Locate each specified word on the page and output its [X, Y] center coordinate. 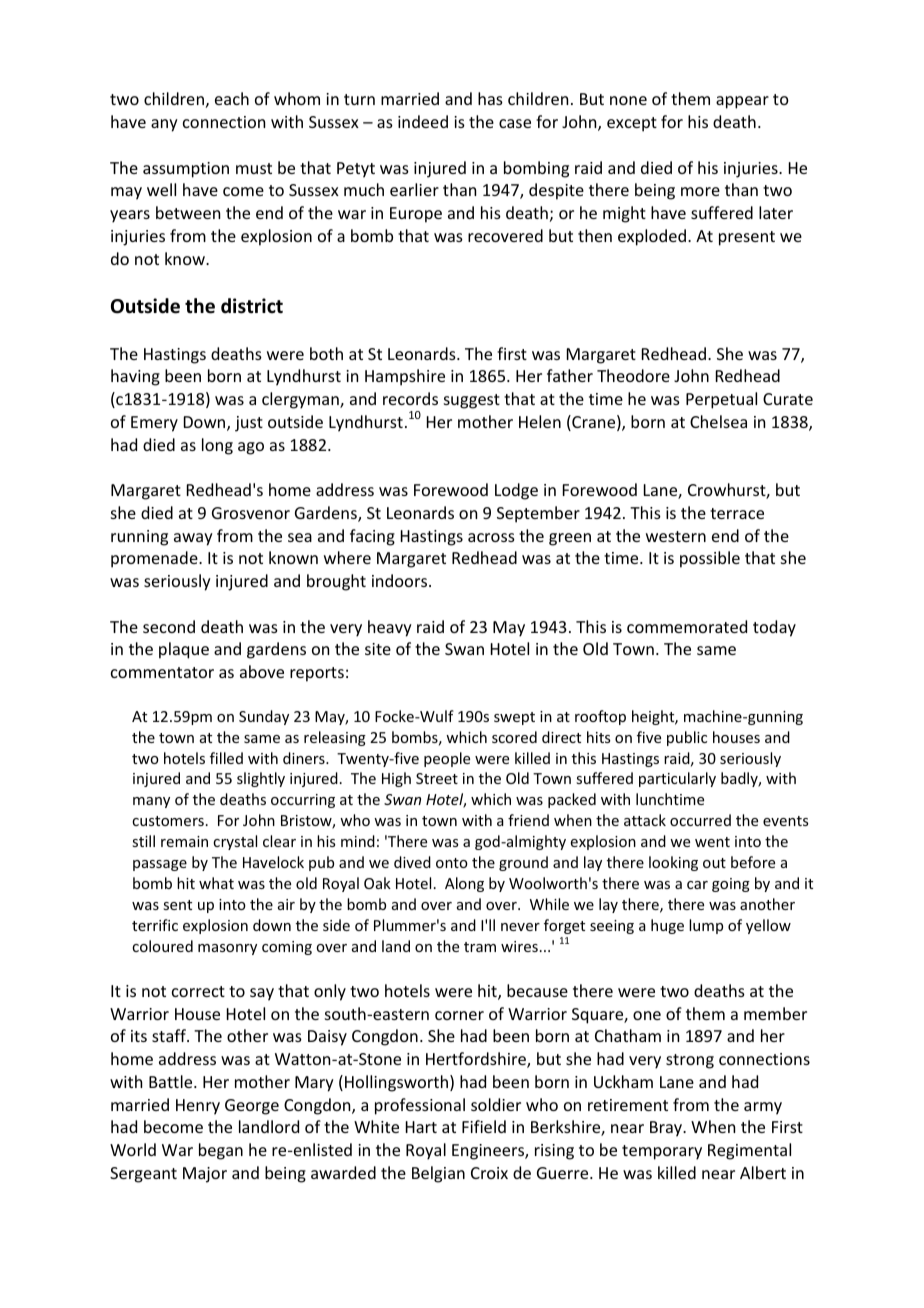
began [221, 1151]
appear [742, 102]
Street [437, 778]
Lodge [516, 491]
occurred [700, 820]
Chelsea [718, 421]
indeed [423, 121]
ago [251, 448]
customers [168, 821]
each [232, 98]
